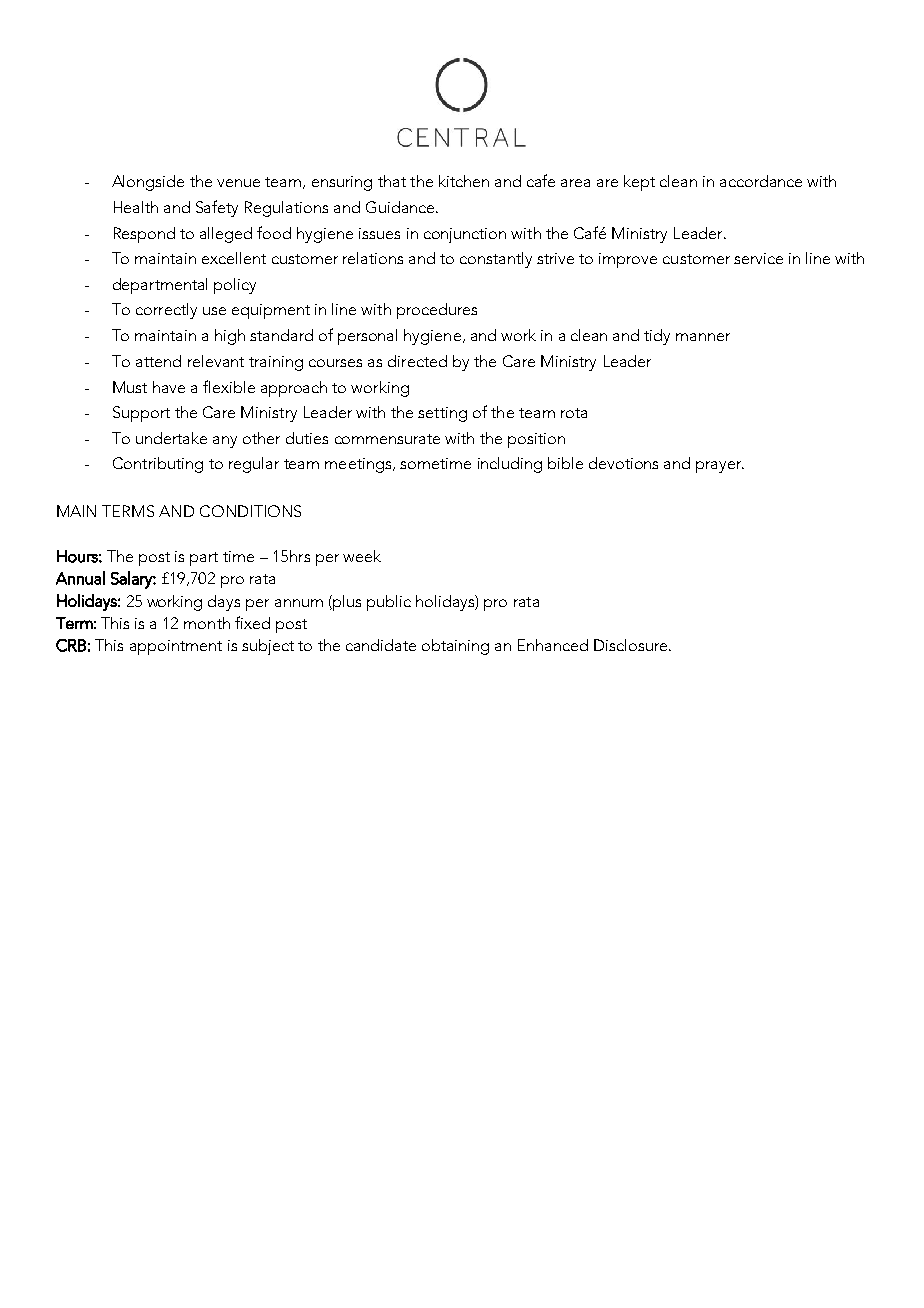 This screenshot has height=1308, width=924. What do you see at coordinates (367, 337) in the screenshot?
I see `personal` at bounding box center [367, 337].
